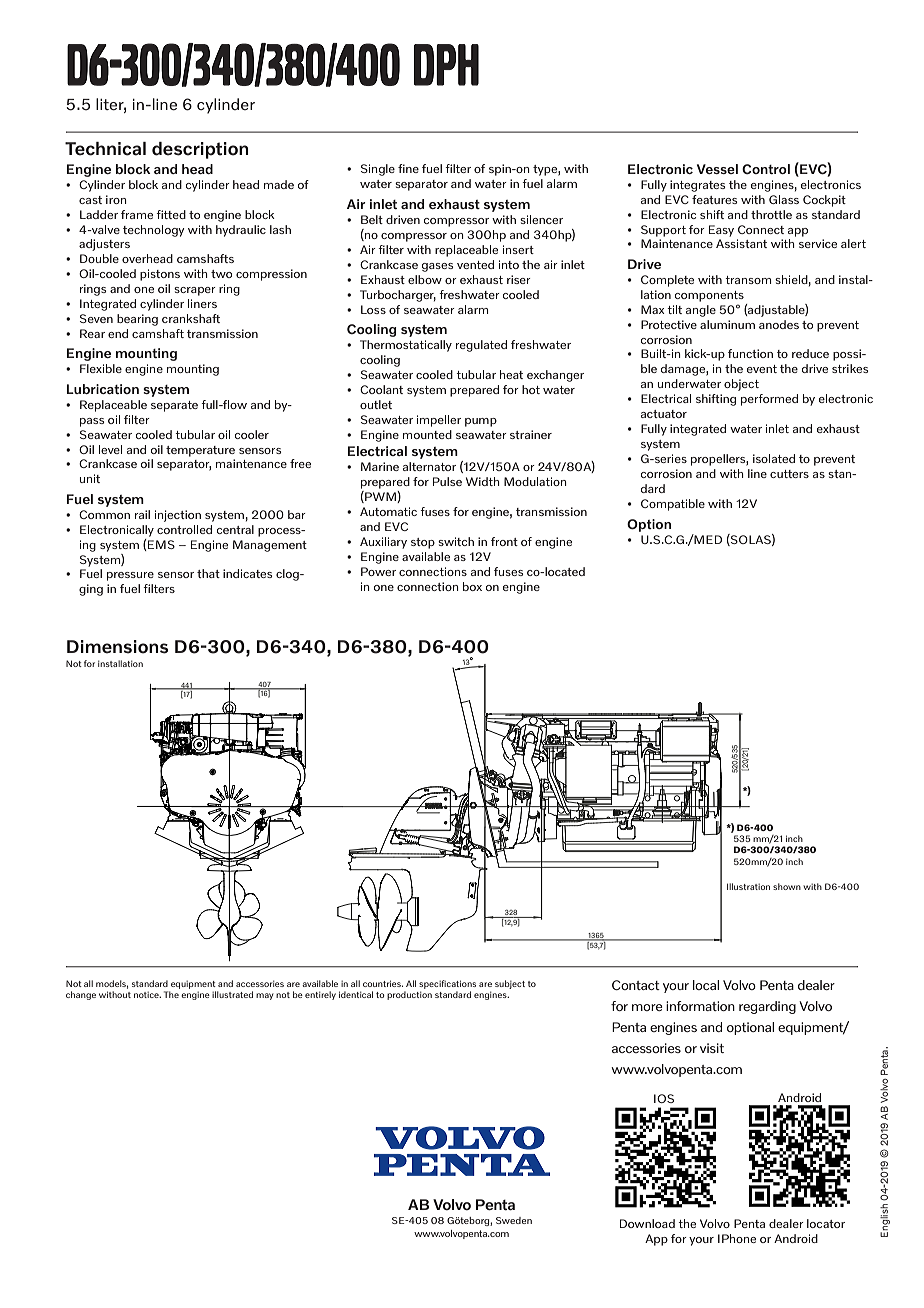 The height and width of the image is (1308, 924). I want to click on Dimensions, so click(117, 647).
